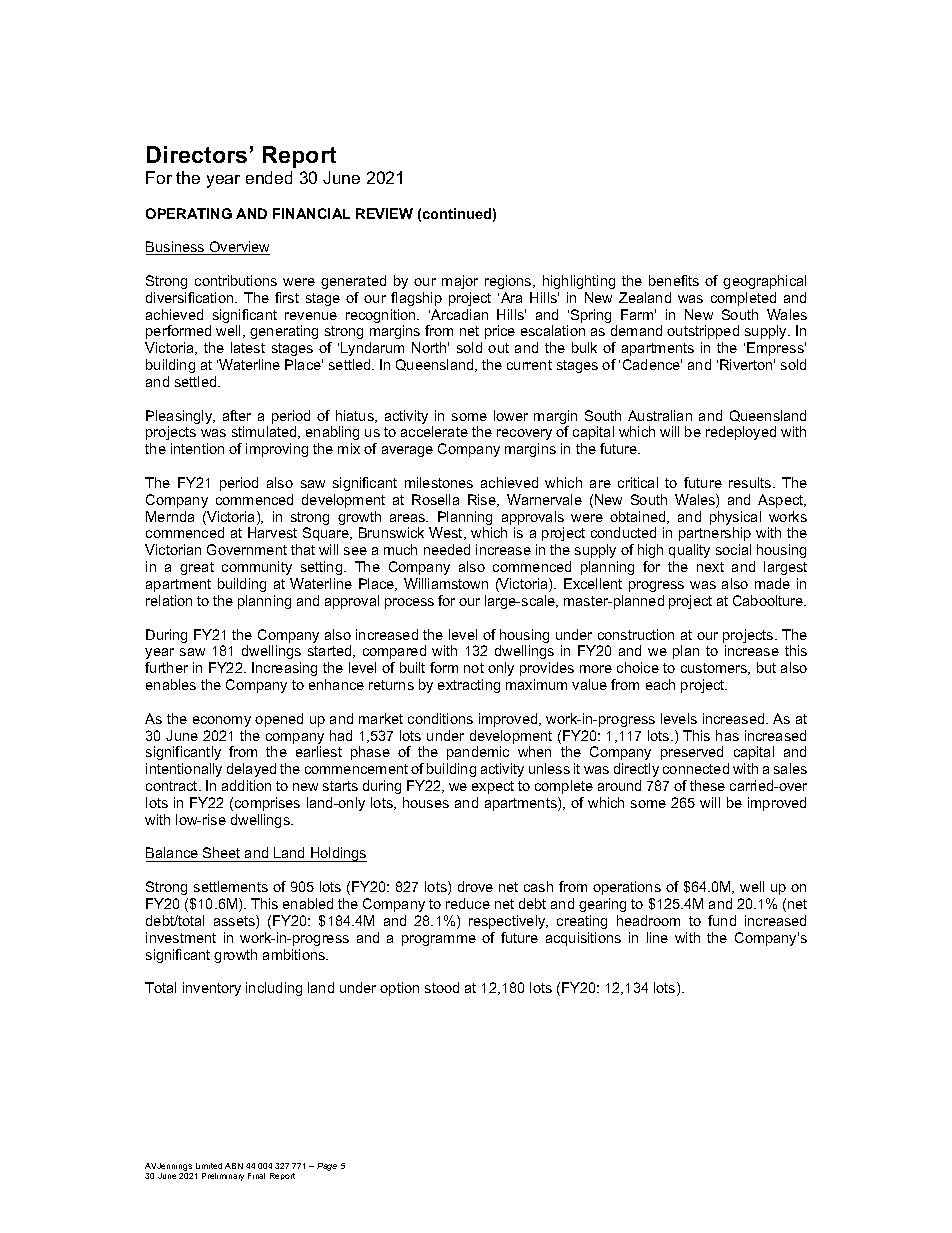 The image size is (952, 1233). Describe the element at coordinates (722, 920) in the document. I see `fund` at that location.
